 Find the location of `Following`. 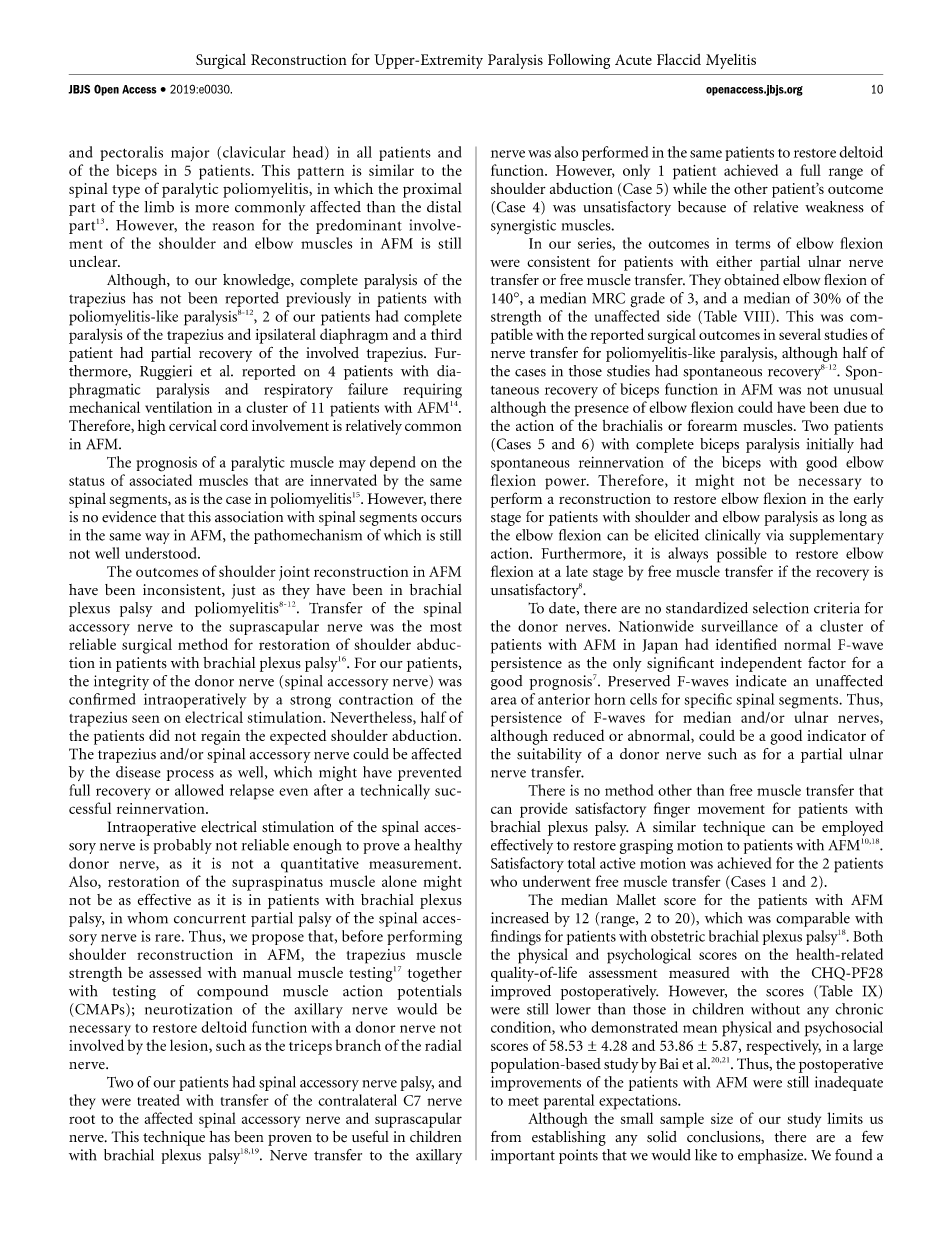

Following is located at coordinates (579, 61).
